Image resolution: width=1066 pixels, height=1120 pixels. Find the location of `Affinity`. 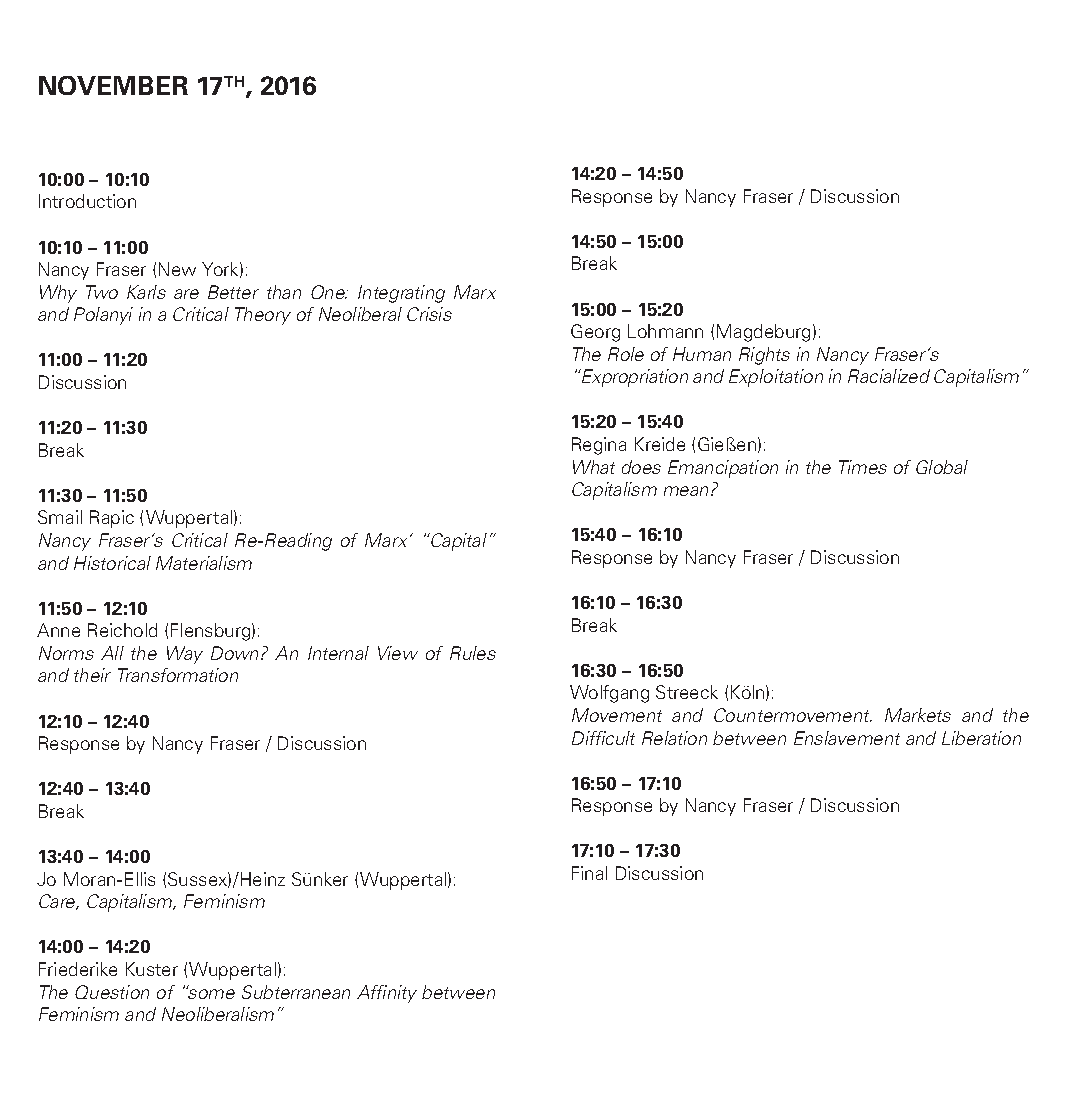

Affinity is located at coordinates (387, 994).
